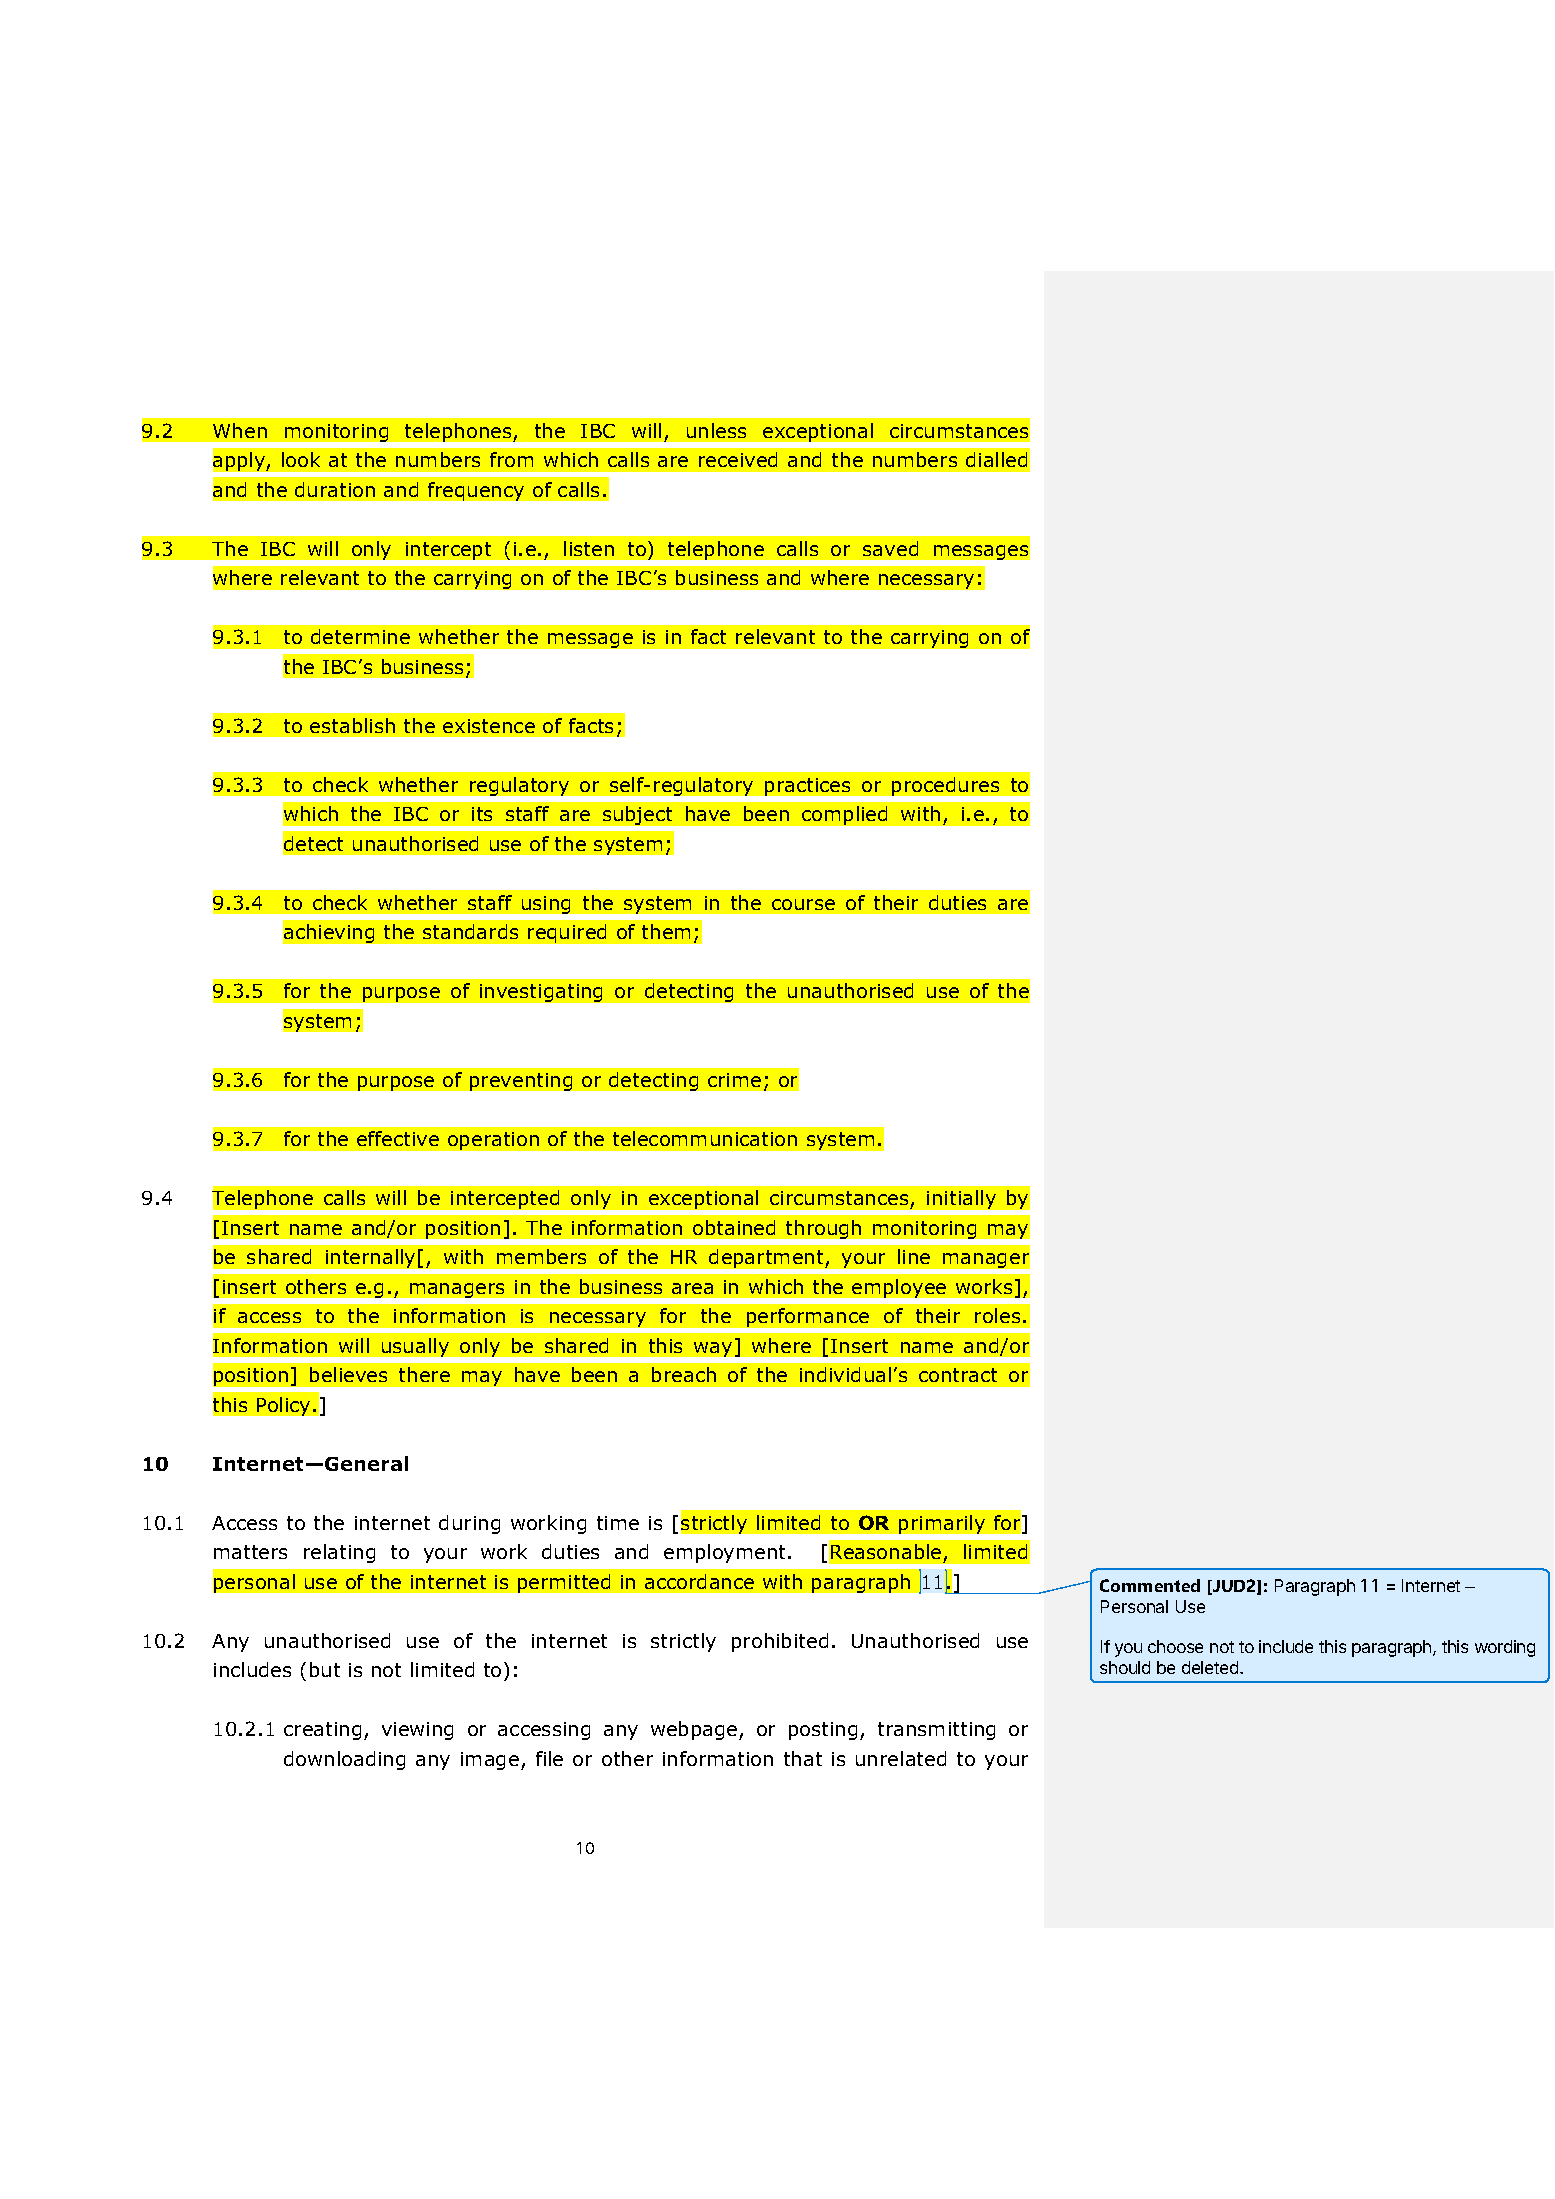  I want to click on dialled, so click(996, 459).
